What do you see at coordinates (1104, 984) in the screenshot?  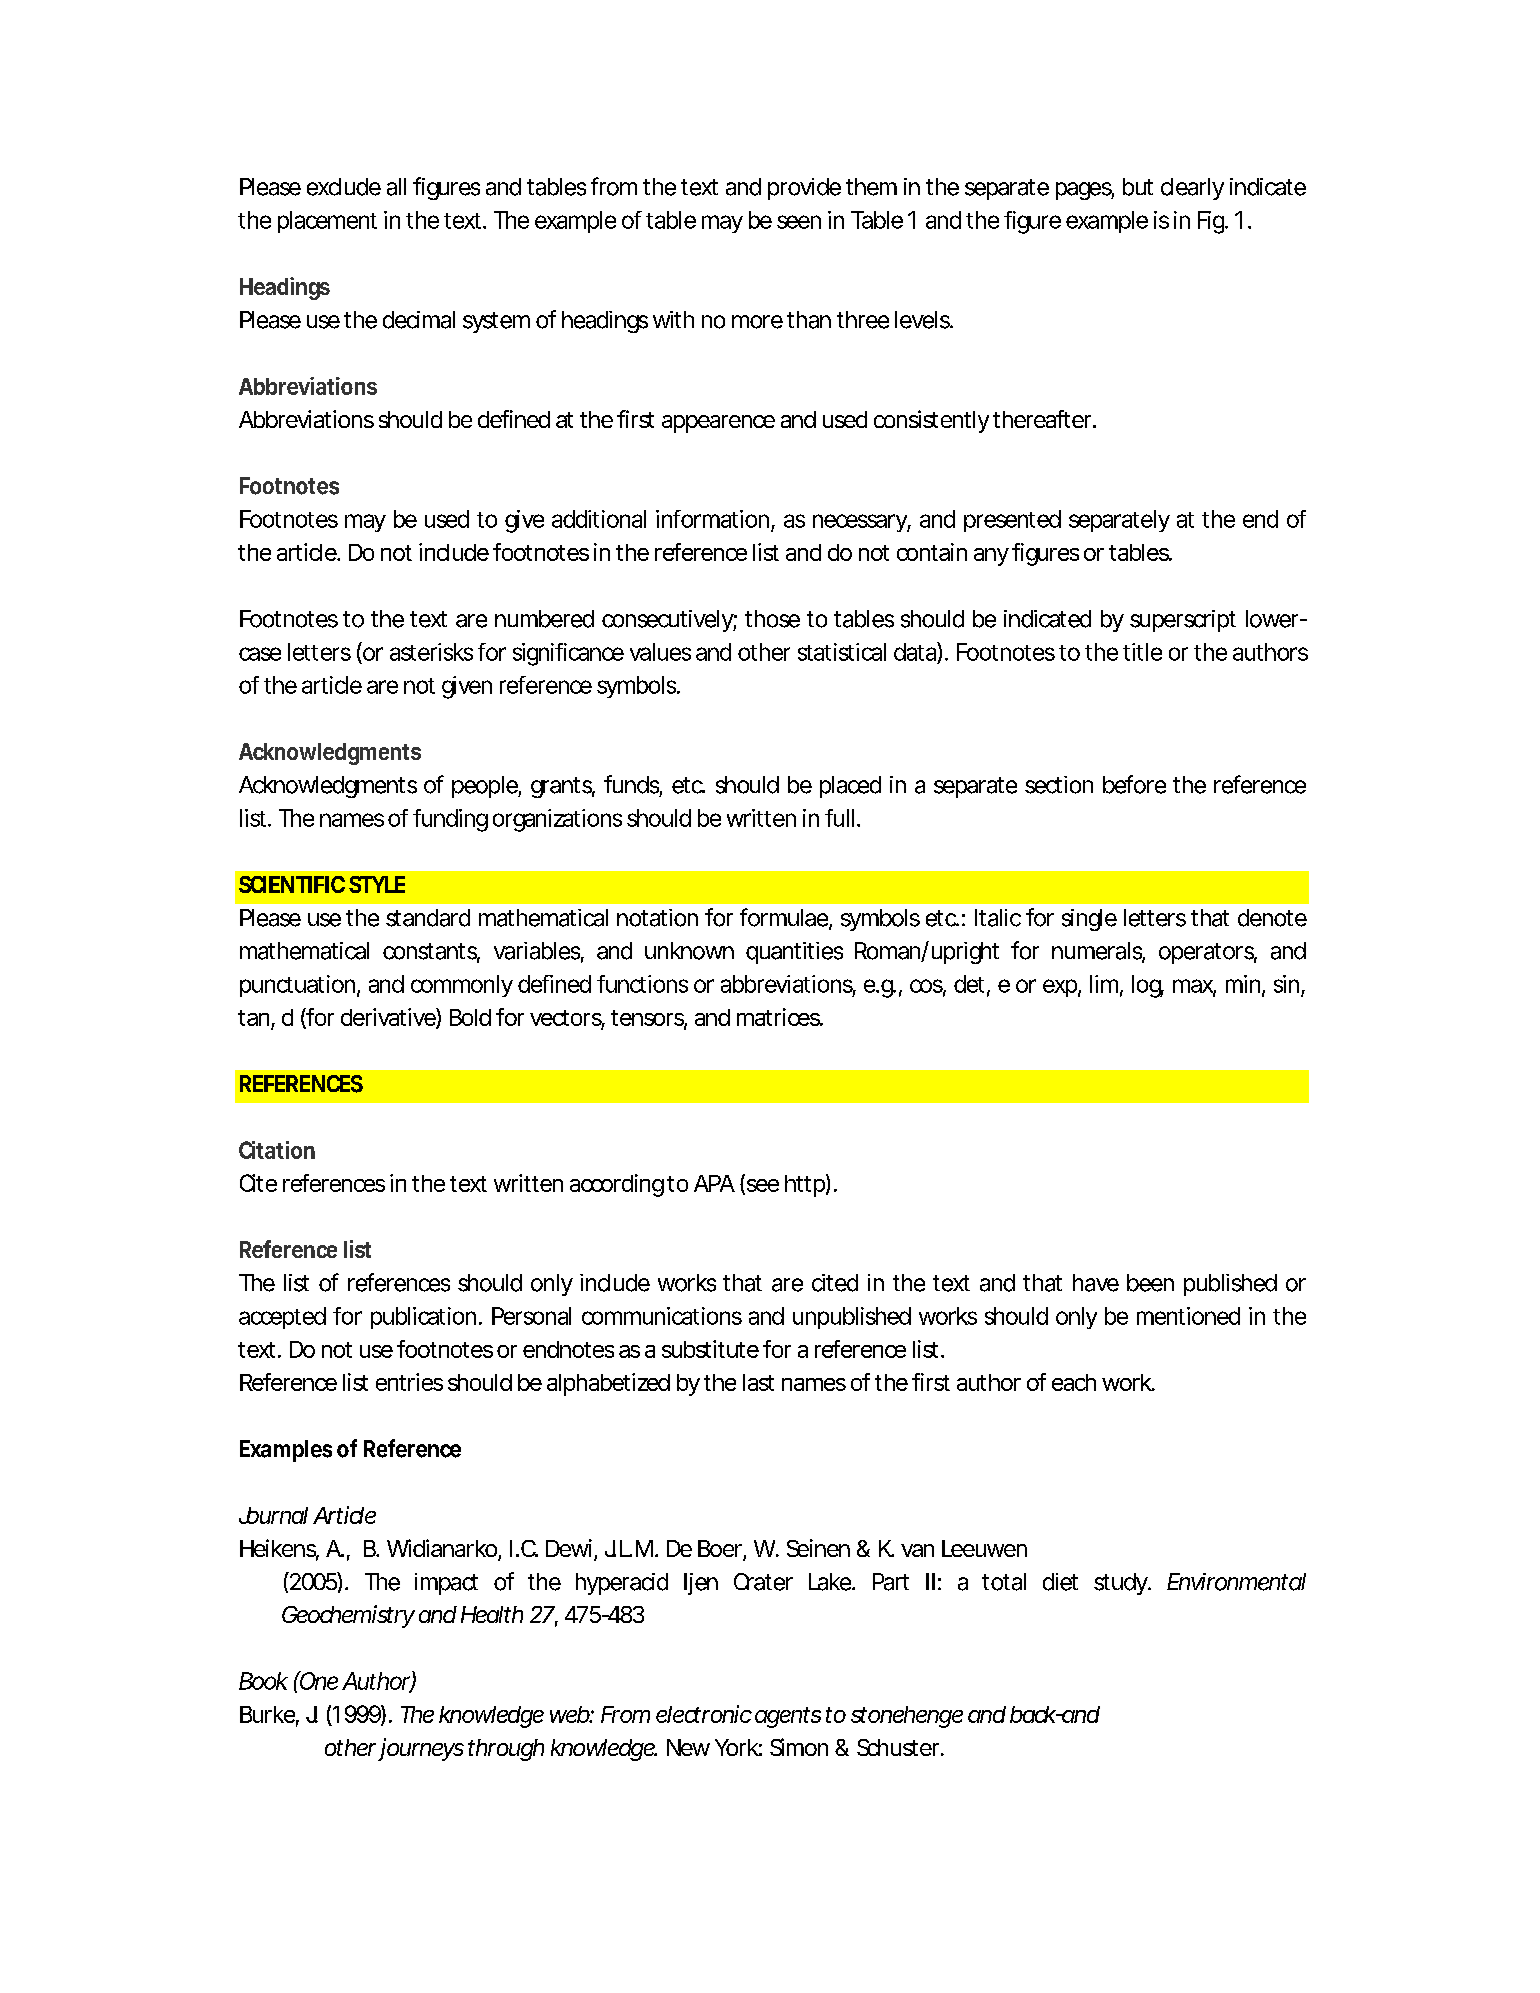 I see `lim` at bounding box center [1104, 984].
